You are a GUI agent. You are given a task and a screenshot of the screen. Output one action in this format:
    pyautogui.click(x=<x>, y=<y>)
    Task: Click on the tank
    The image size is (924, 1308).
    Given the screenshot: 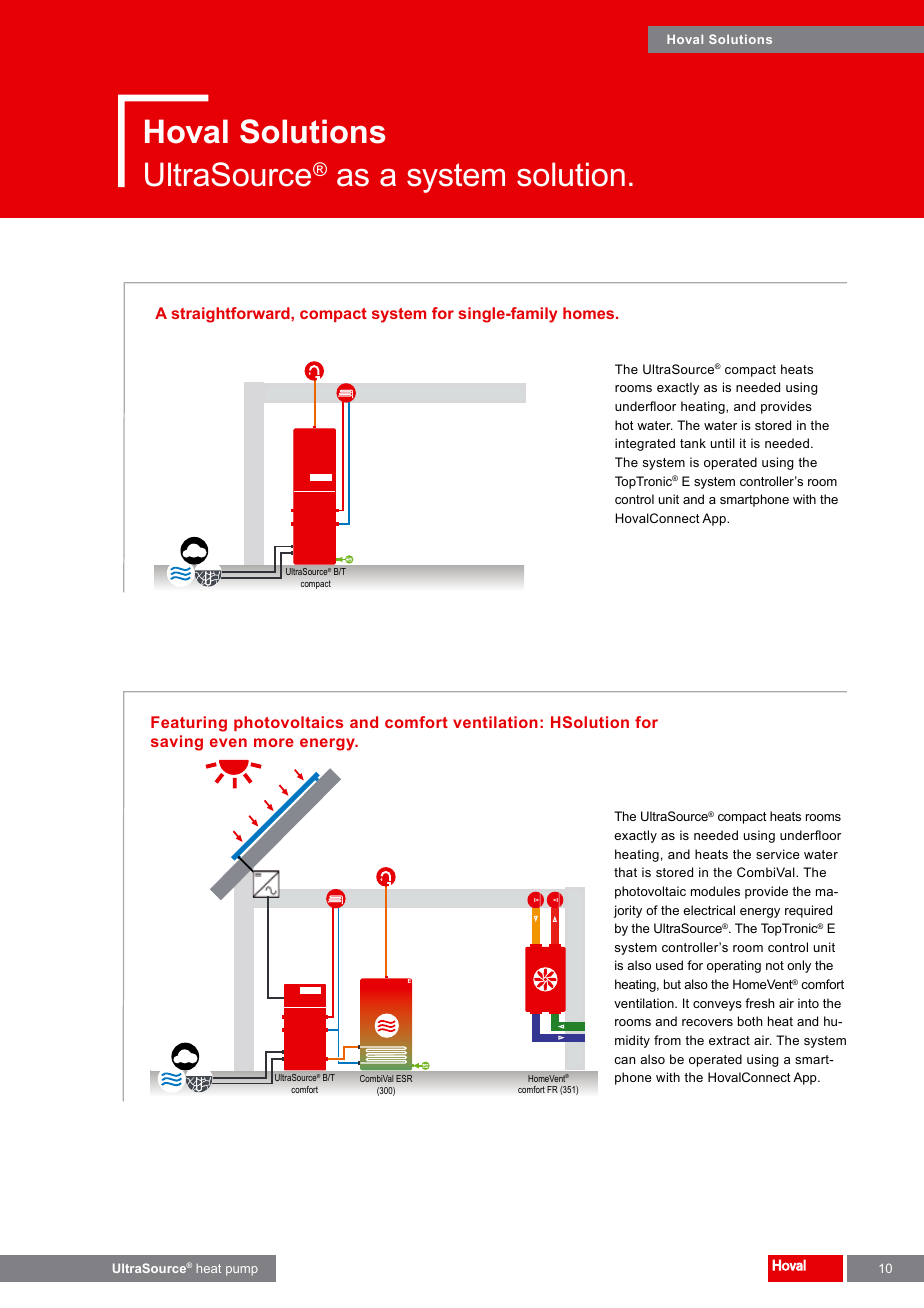 What is the action you would take?
    pyautogui.click(x=693, y=443)
